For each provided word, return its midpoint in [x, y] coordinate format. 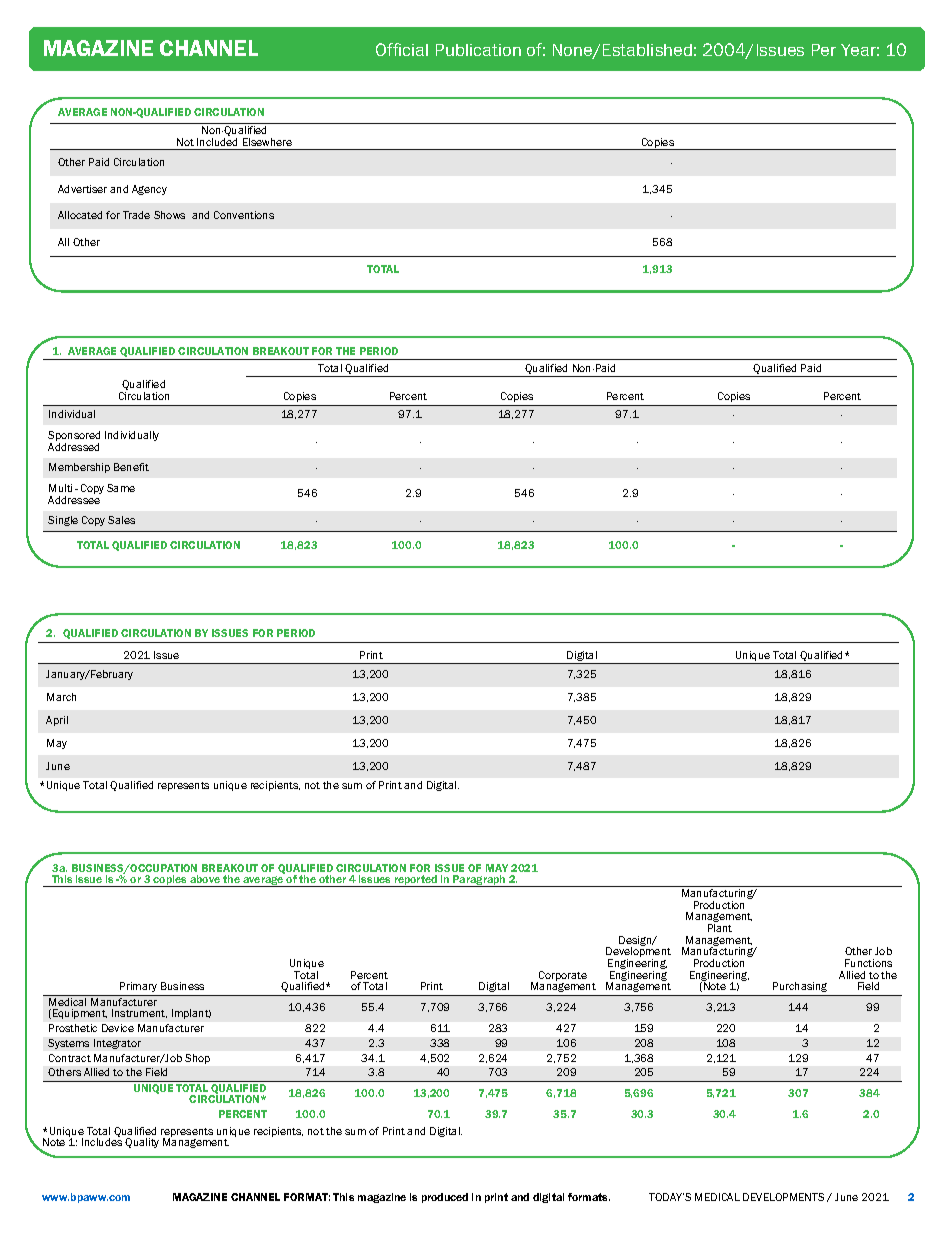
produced [445, 1198]
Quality [142, 1143]
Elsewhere [267, 142]
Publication [478, 50]
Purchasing [800, 989]
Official [402, 49]
